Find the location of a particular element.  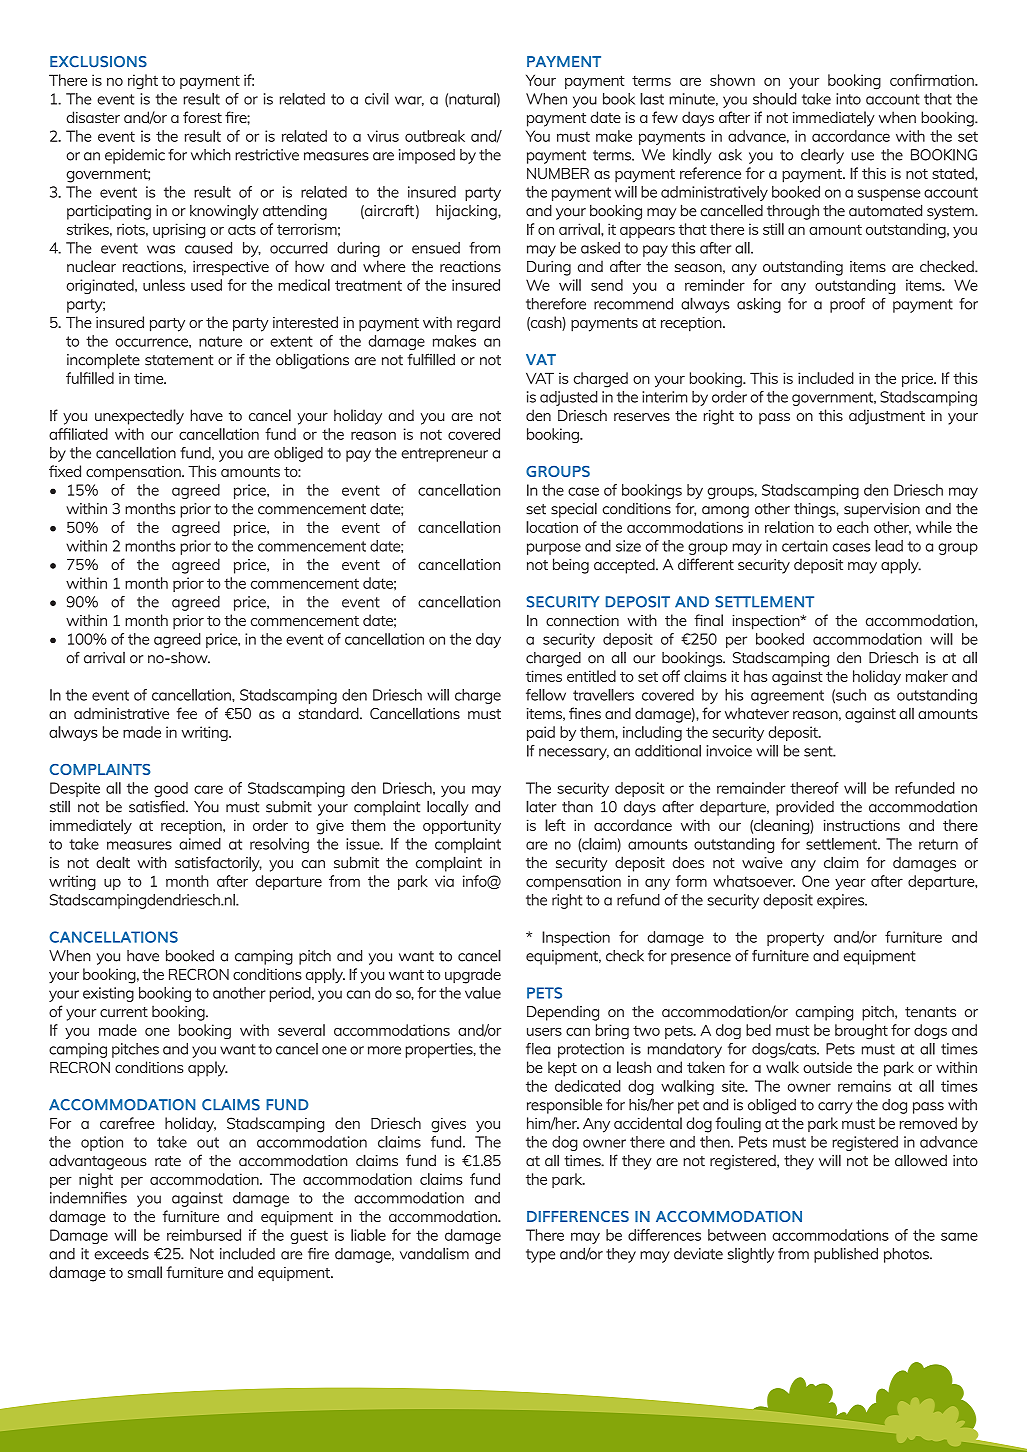

outbreak is located at coordinates (435, 136).
